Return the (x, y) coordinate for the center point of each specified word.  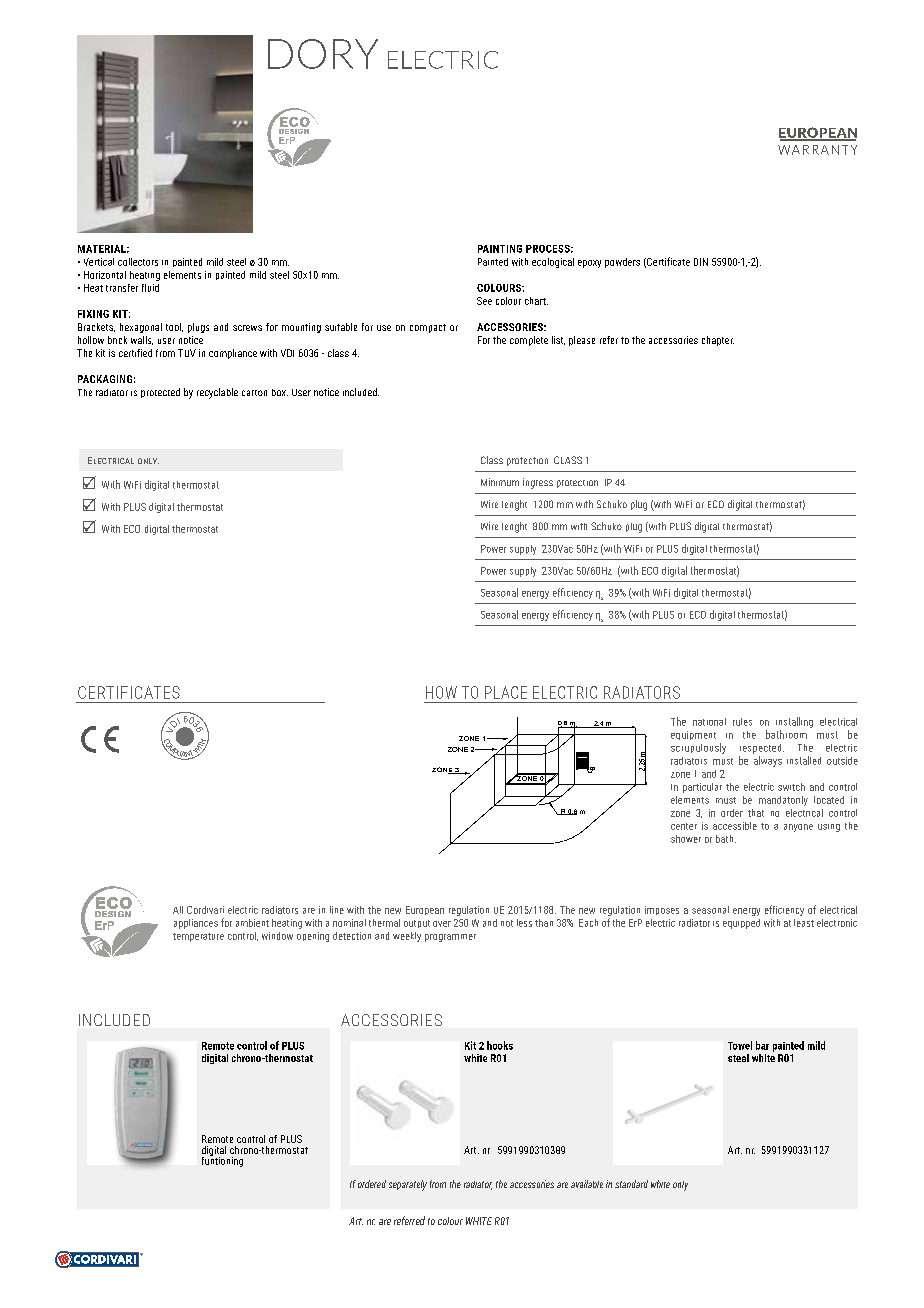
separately (408, 1185)
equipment (693, 735)
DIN (701, 262)
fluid (150, 288)
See (484, 301)
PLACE (506, 692)
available (587, 1184)
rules (742, 722)
